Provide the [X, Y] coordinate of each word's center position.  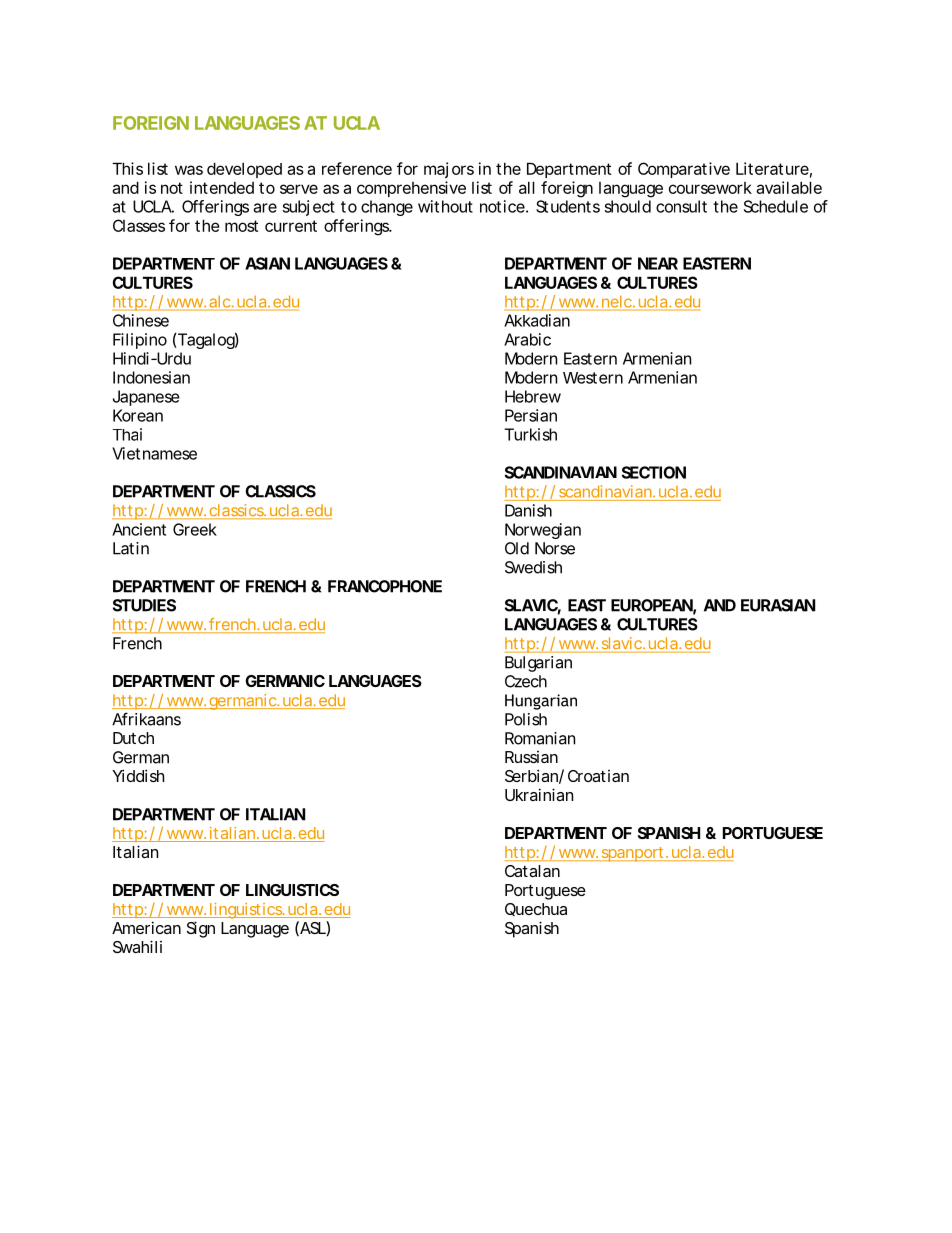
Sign [201, 929]
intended [222, 187]
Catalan [532, 871]
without [445, 206]
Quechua [536, 909]
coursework [710, 188]
